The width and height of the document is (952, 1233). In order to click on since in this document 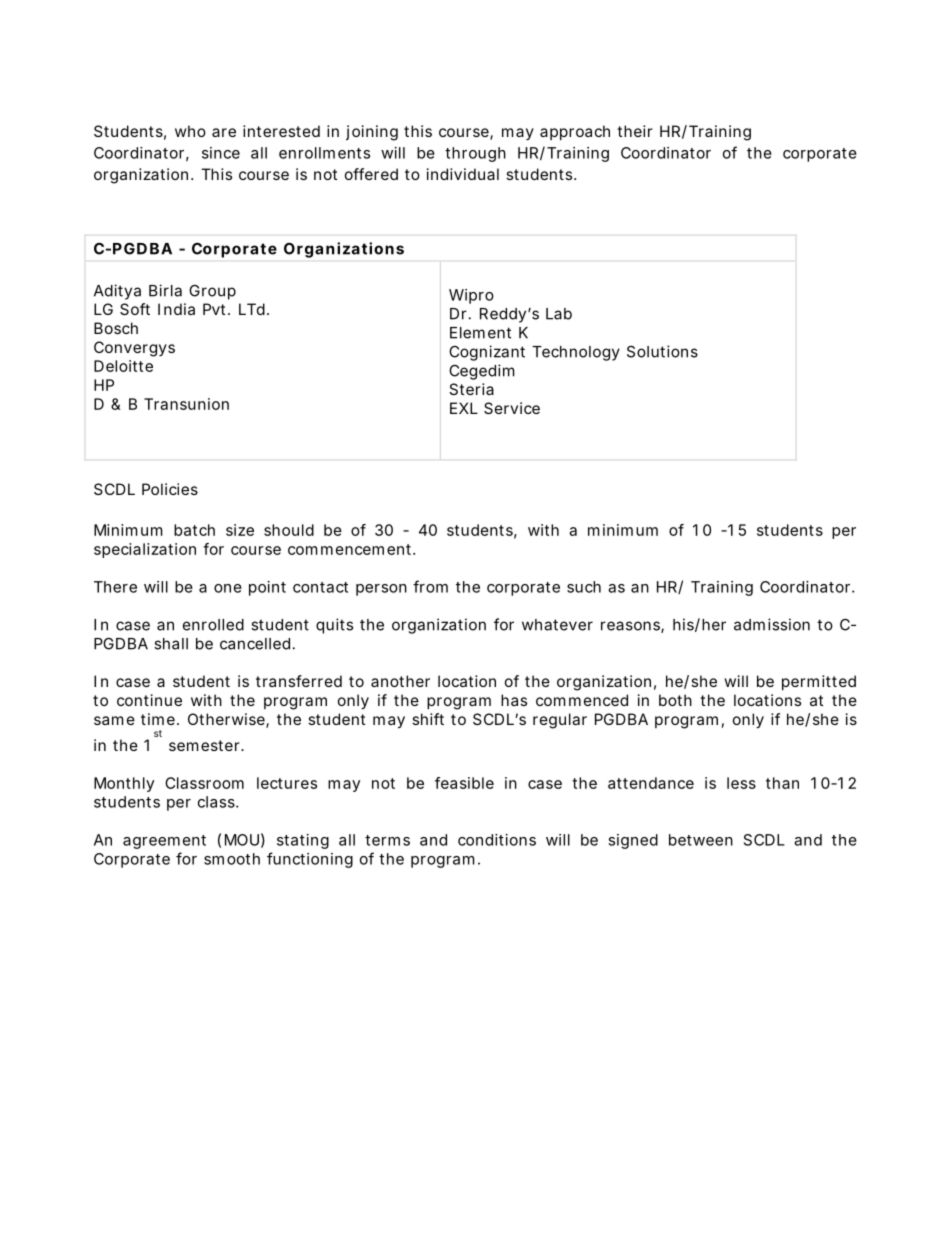, I will do `click(221, 153)`.
